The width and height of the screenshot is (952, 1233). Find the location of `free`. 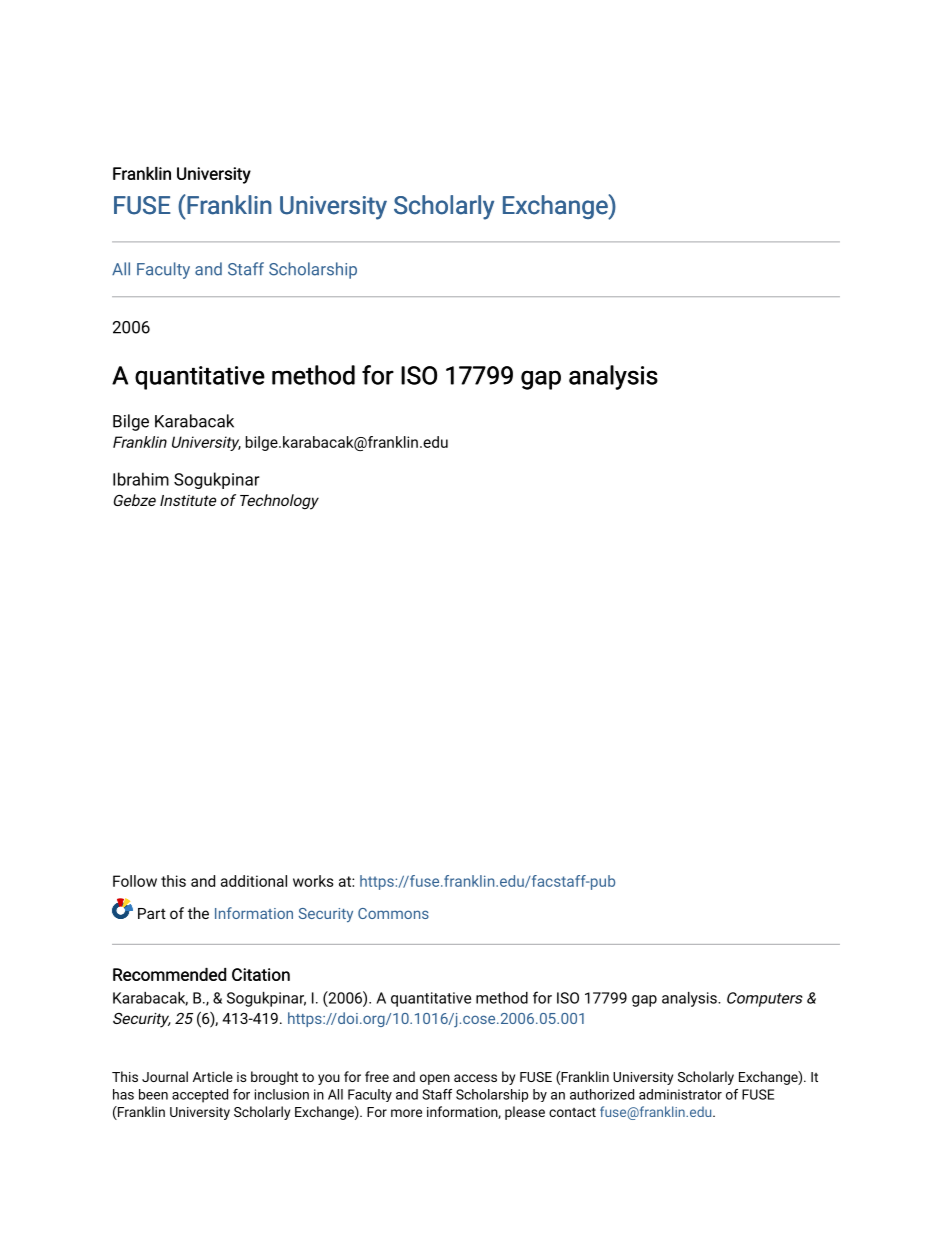

free is located at coordinates (377, 1076).
